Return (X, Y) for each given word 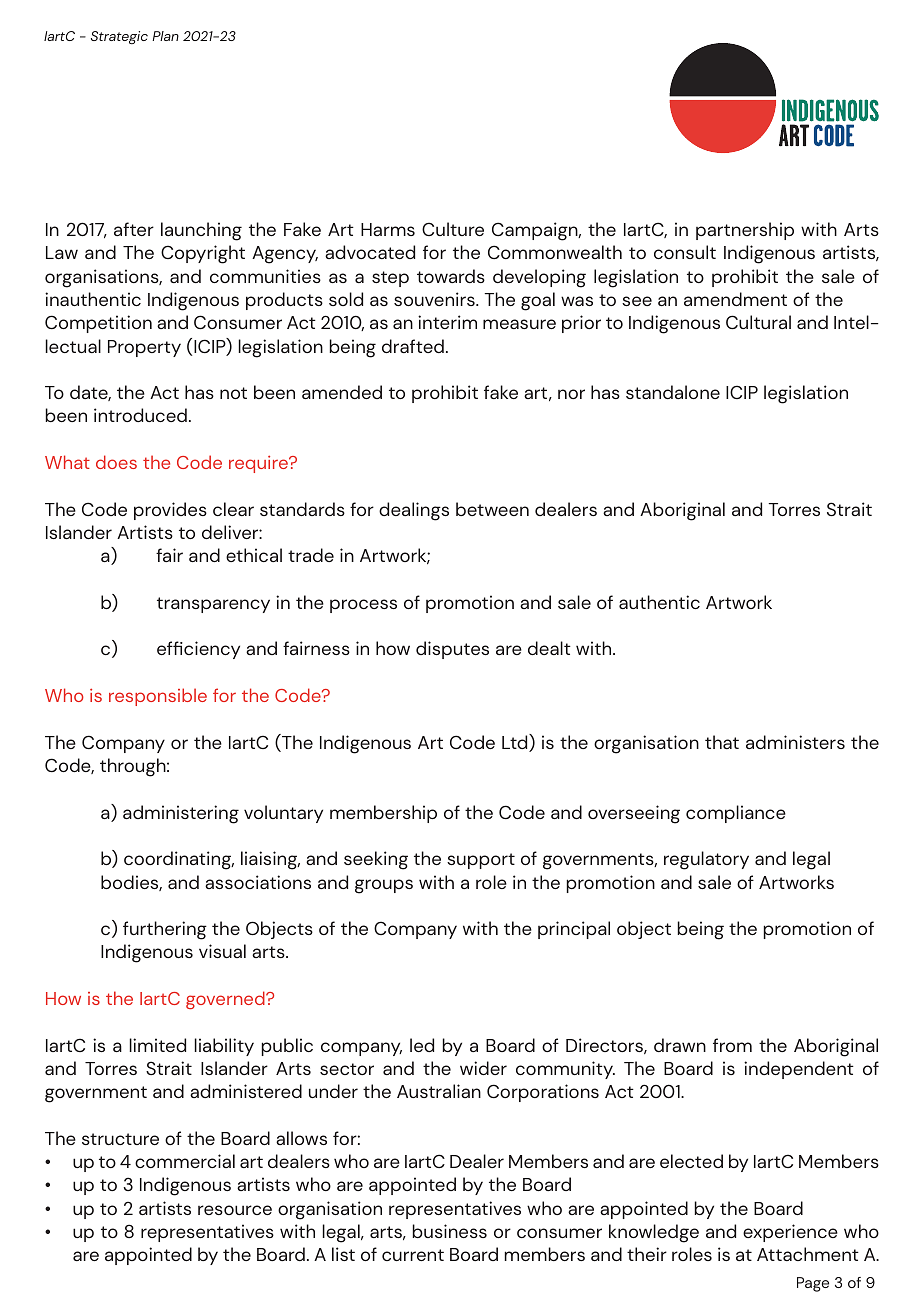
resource (235, 1210)
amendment (735, 299)
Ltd (516, 743)
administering (181, 814)
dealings (414, 511)
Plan (165, 36)
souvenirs (435, 299)
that (722, 742)
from (732, 1045)
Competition (98, 324)
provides (170, 511)
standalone (673, 392)
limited (157, 1045)
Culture (453, 229)
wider (483, 1068)
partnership (745, 231)
